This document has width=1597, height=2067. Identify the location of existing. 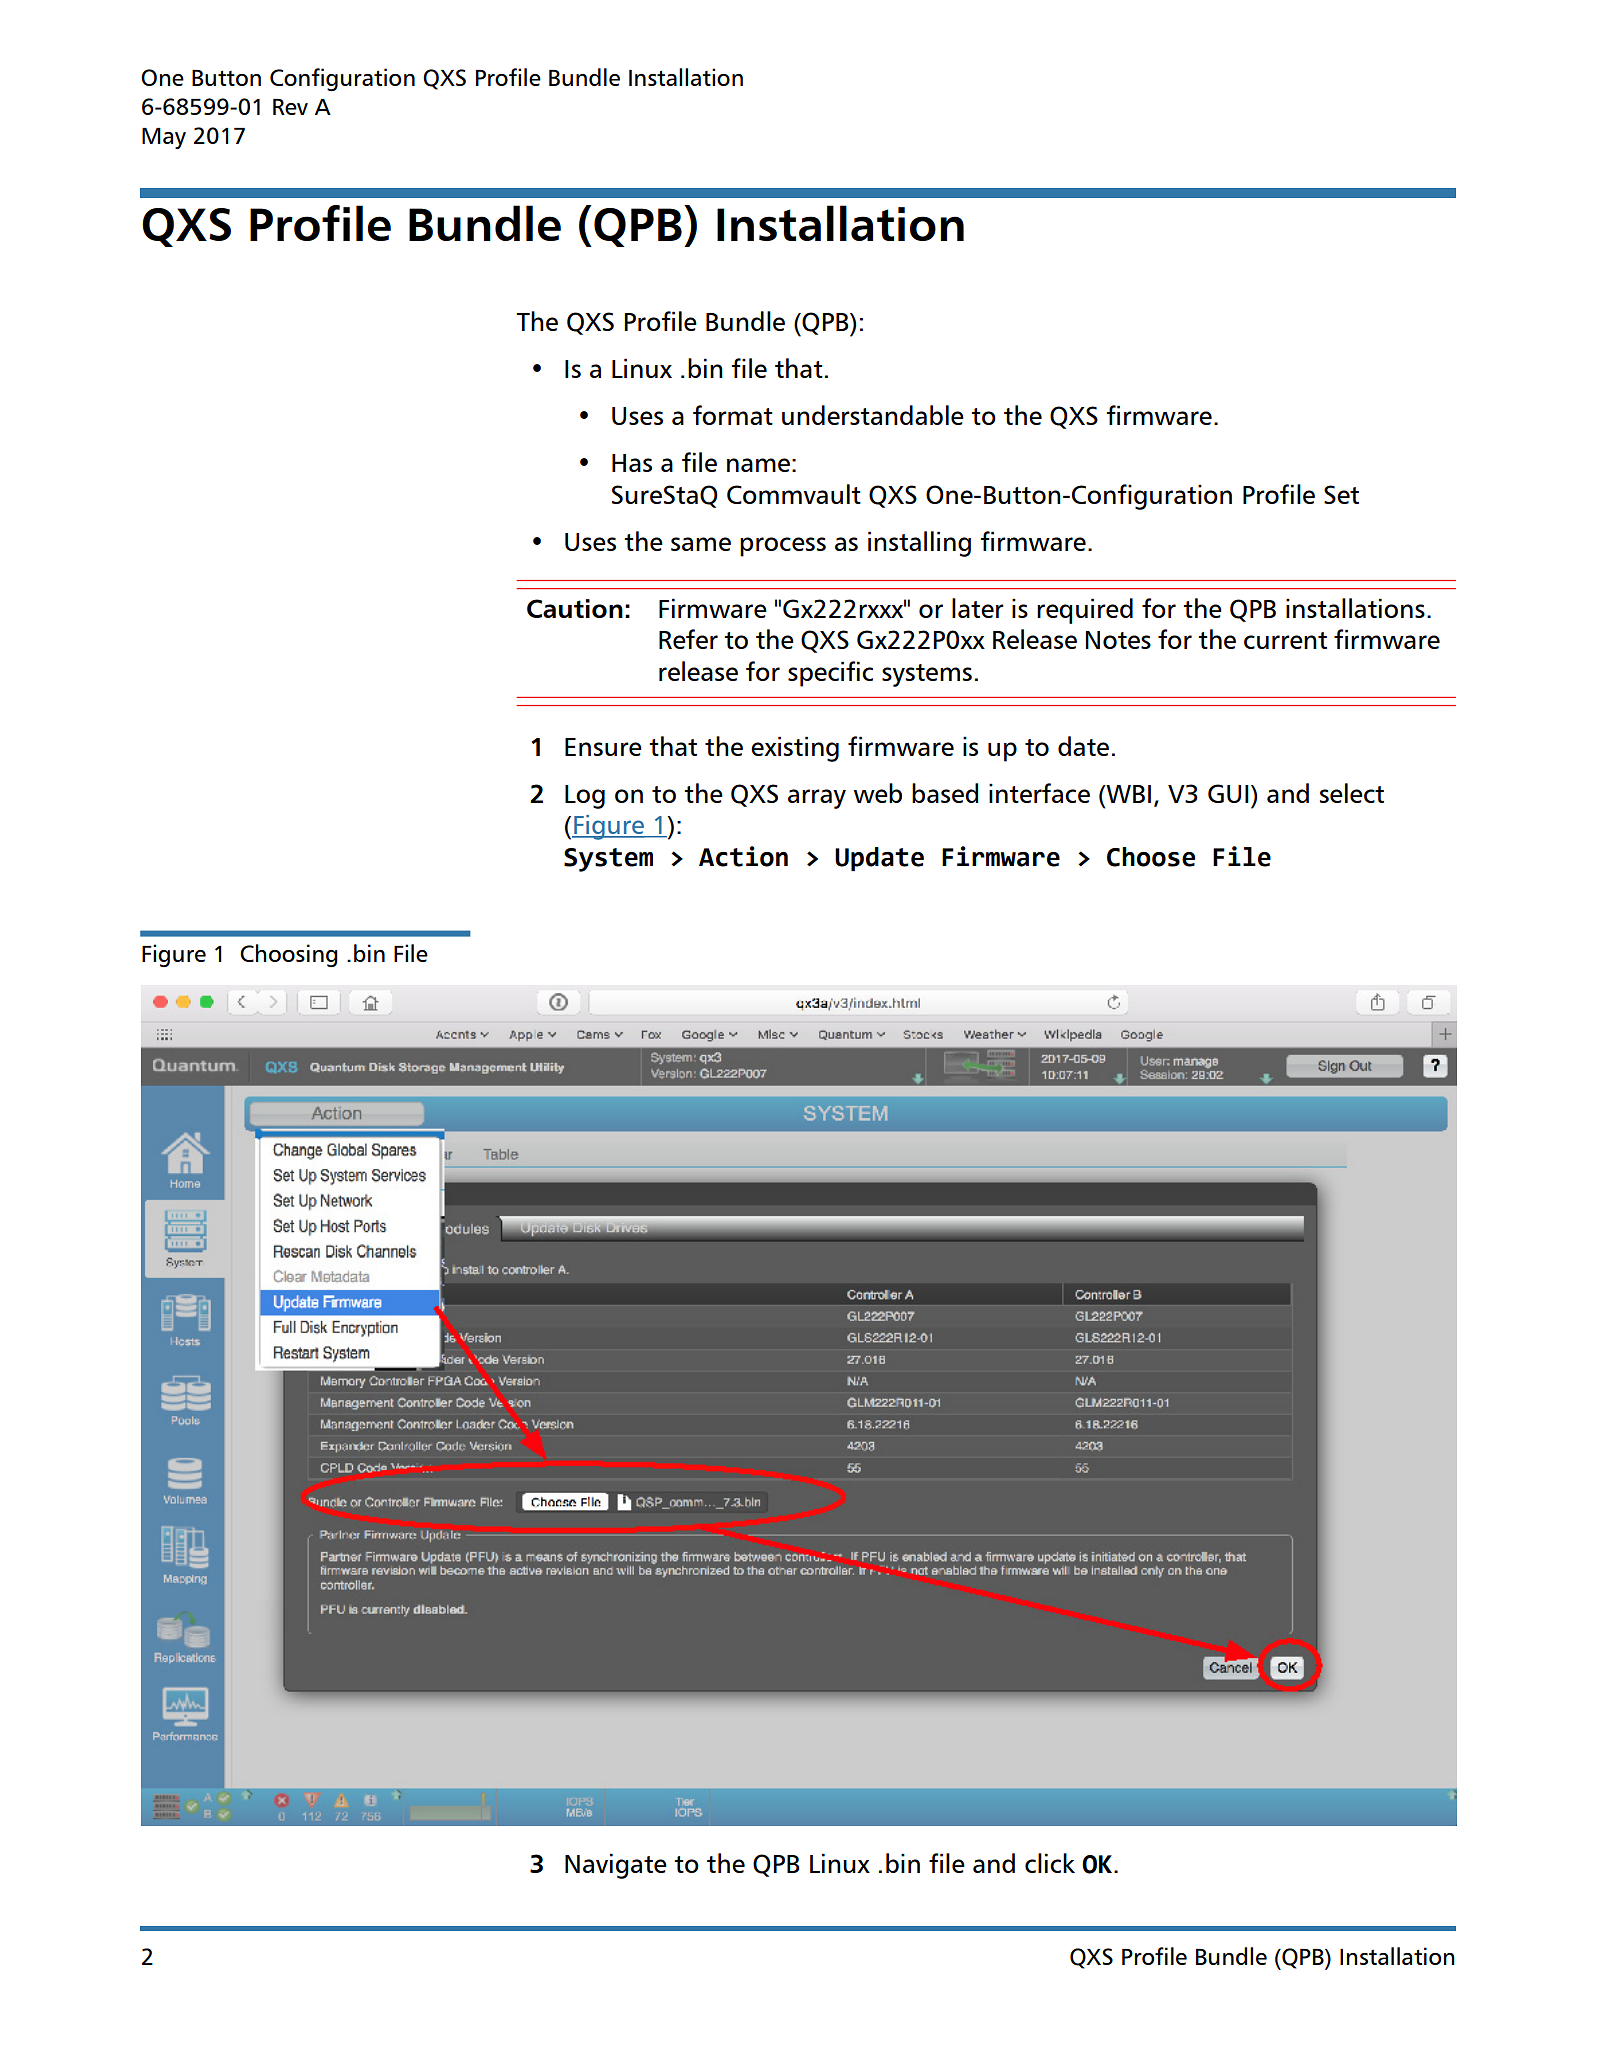
(795, 749).
